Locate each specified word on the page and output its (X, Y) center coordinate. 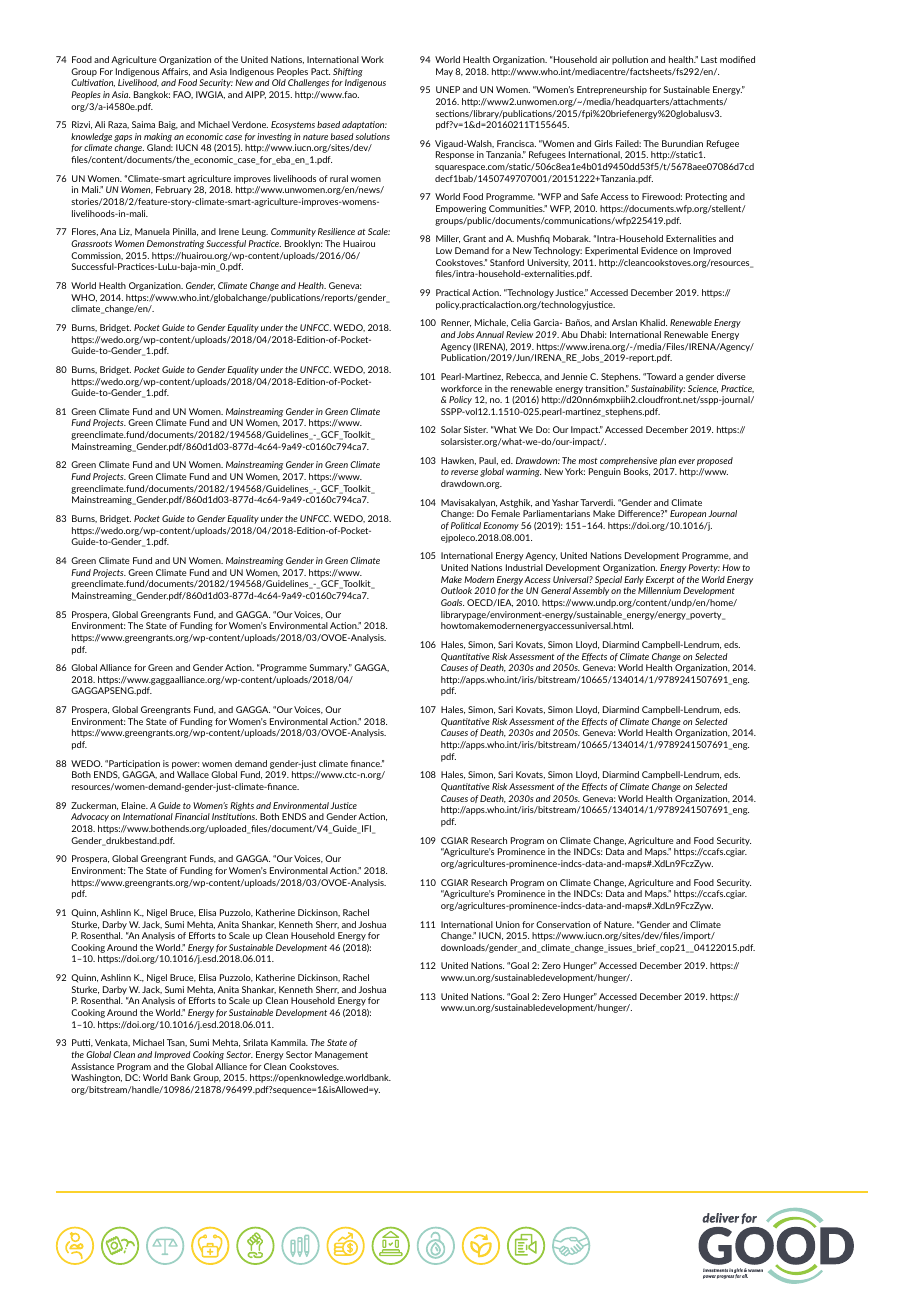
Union (508, 924)
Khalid (653, 322)
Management (341, 1055)
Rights (242, 806)
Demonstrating (175, 244)
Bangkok (152, 95)
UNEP (448, 89)
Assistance (92, 1066)
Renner (456, 323)
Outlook (456, 590)
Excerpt (660, 580)
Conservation (563, 924)
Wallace (193, 774)
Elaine (135, 805)
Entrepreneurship (612, 90)
